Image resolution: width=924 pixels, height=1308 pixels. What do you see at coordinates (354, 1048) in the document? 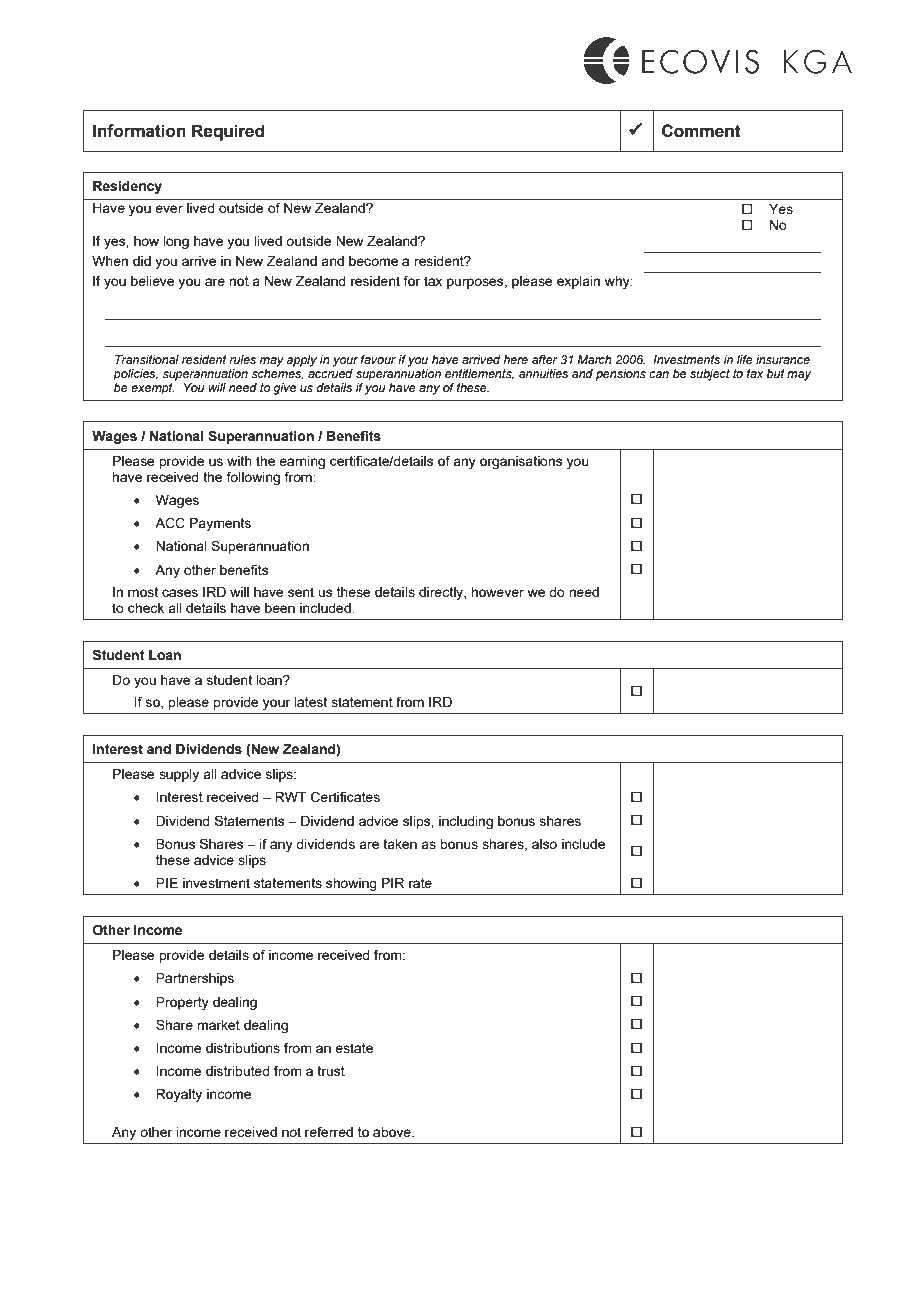
I see `estate` at bounding box center [354, 1048].
